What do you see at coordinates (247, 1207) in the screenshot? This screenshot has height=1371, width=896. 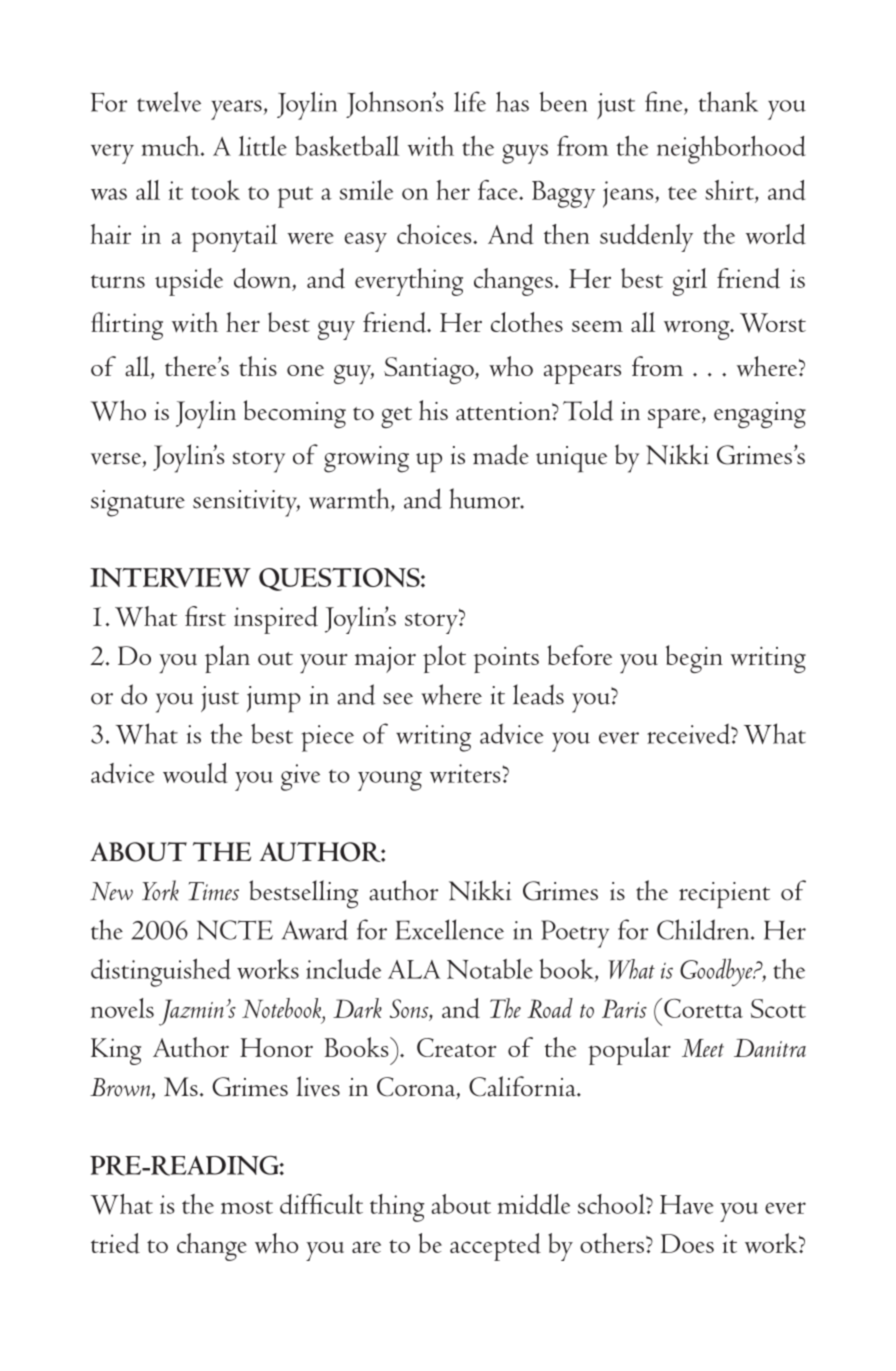 I see `most` at bounding box center [247, 1207].
